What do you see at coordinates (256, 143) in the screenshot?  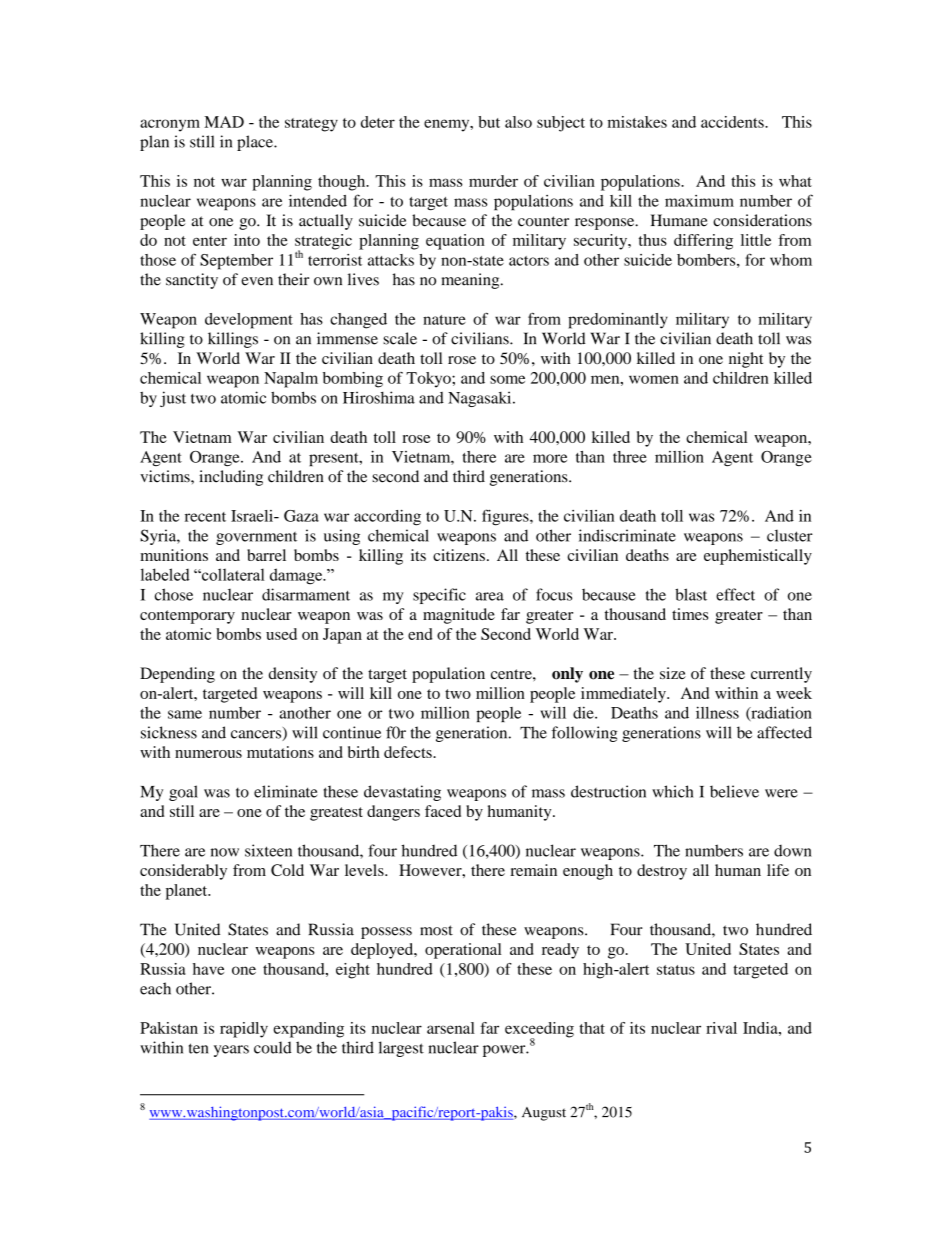 I see `place` at bounding box center [256, 143].
